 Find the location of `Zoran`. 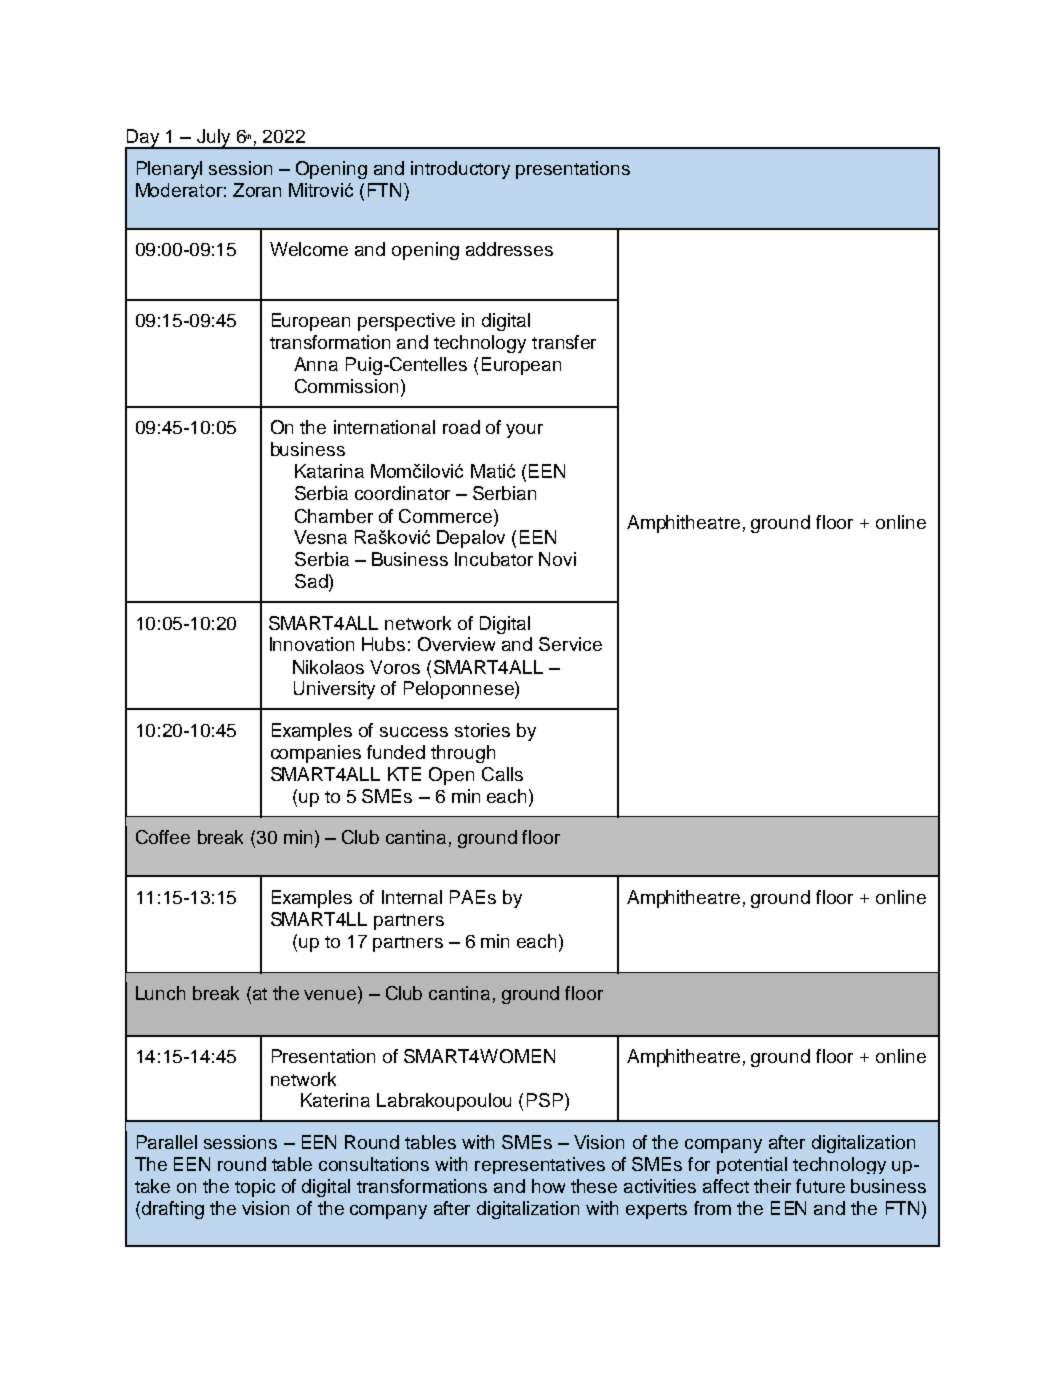

Zoran is located at coordinates (257, 190).
